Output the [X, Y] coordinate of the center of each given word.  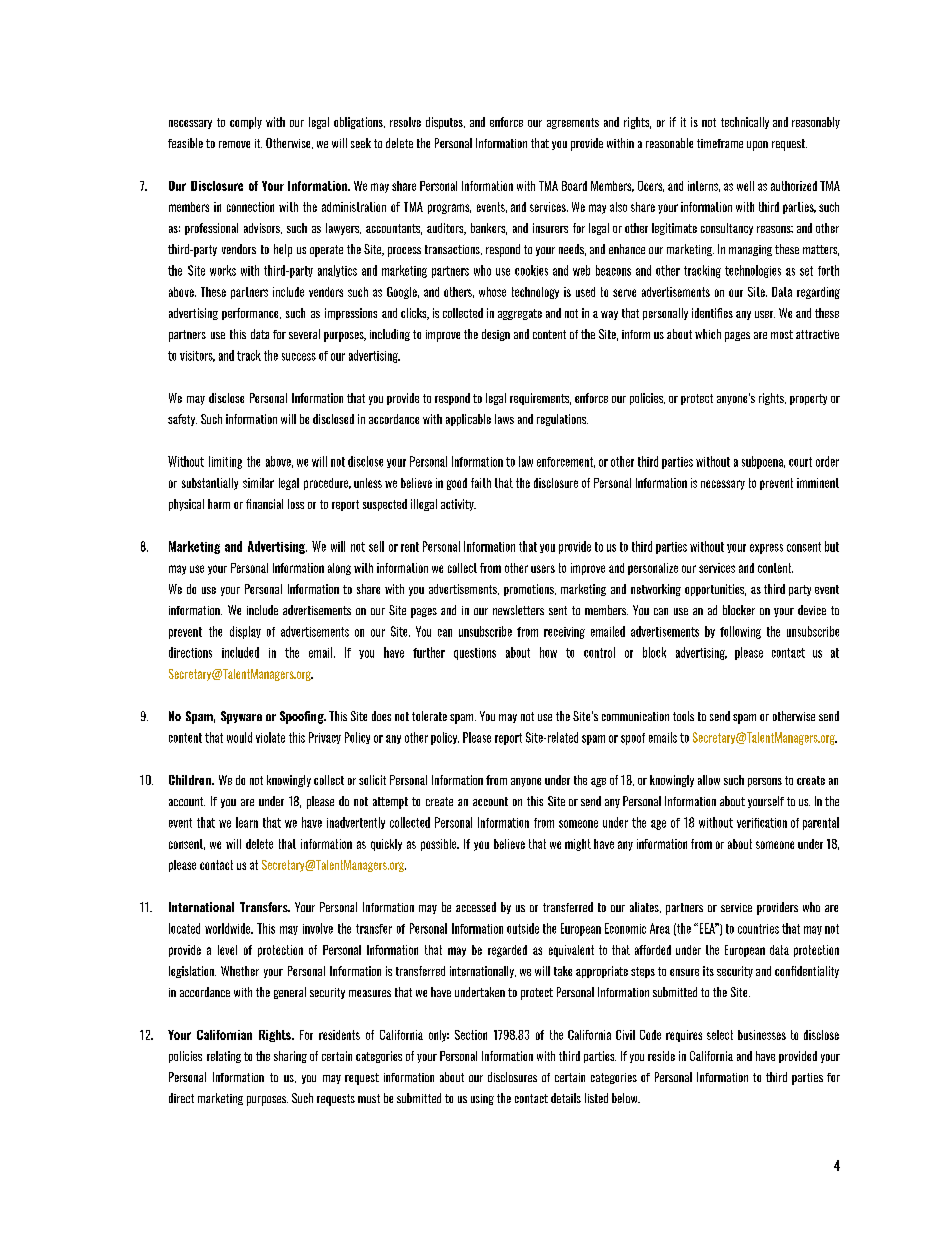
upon [757, 146]
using [482, 1099]
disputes [445, 123]
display [245, 632]
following [740, 632]
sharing [290, 1057]
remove [234, 144]
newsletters [518, 610]
